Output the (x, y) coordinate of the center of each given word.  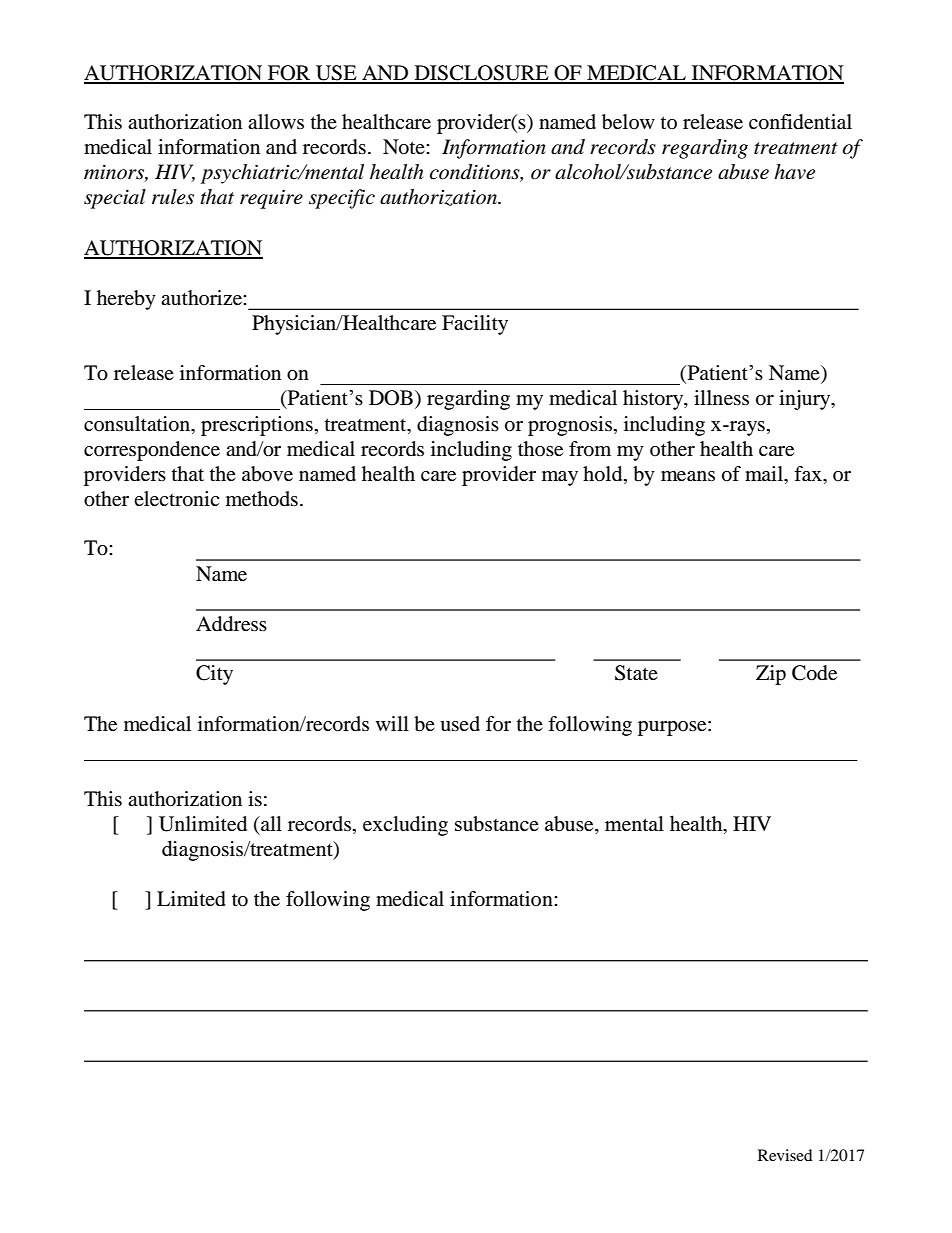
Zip (771, 675)
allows (276, 121)
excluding (405, 826)
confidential (800, 122)
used (460, 724)
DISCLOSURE (481, 74)
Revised (785, 1155)
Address (231, 624)
